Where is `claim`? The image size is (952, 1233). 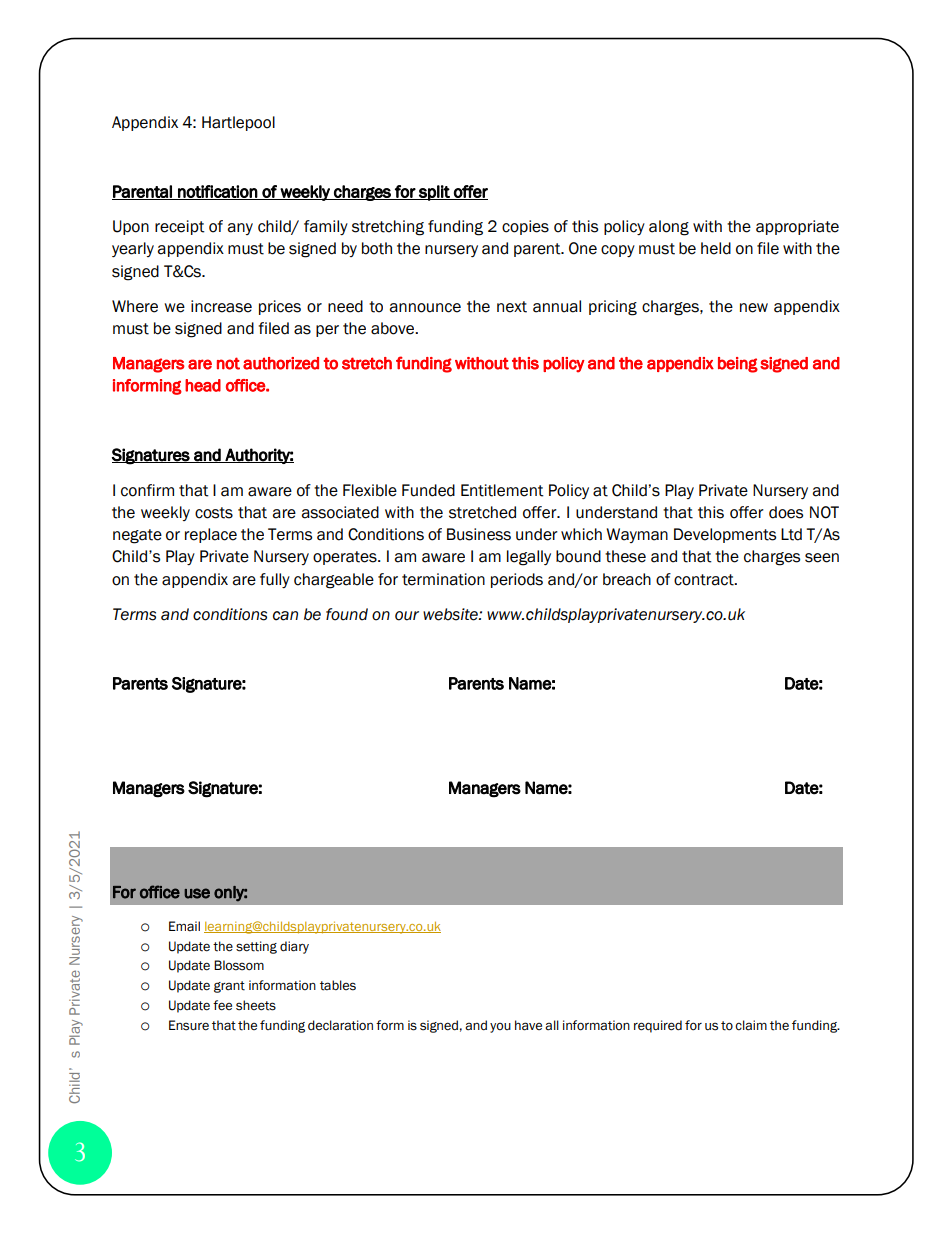
claim is located at coordinates (751, 1025).
